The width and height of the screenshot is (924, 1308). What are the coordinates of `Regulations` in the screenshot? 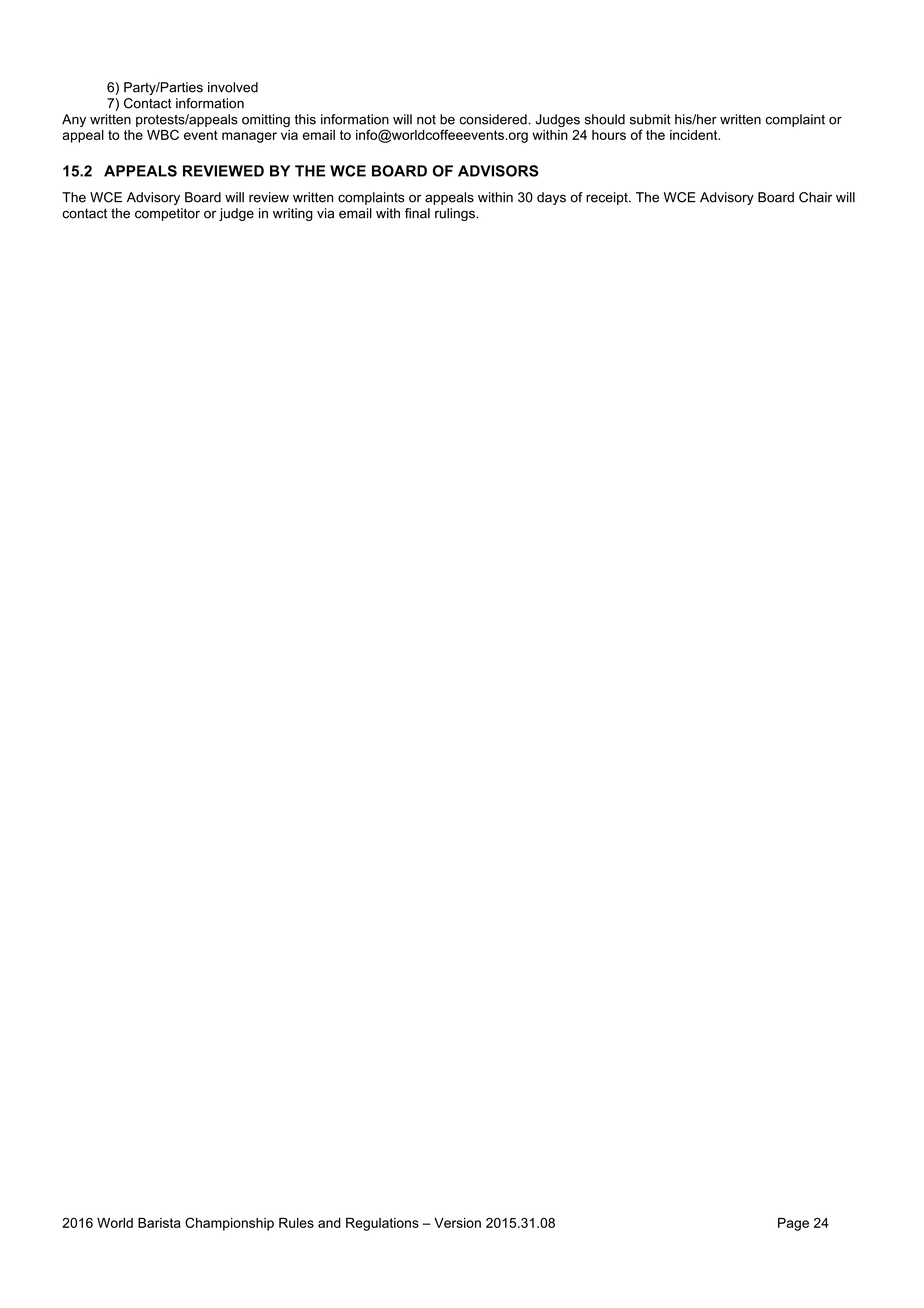 It's located at (382, 1224).
